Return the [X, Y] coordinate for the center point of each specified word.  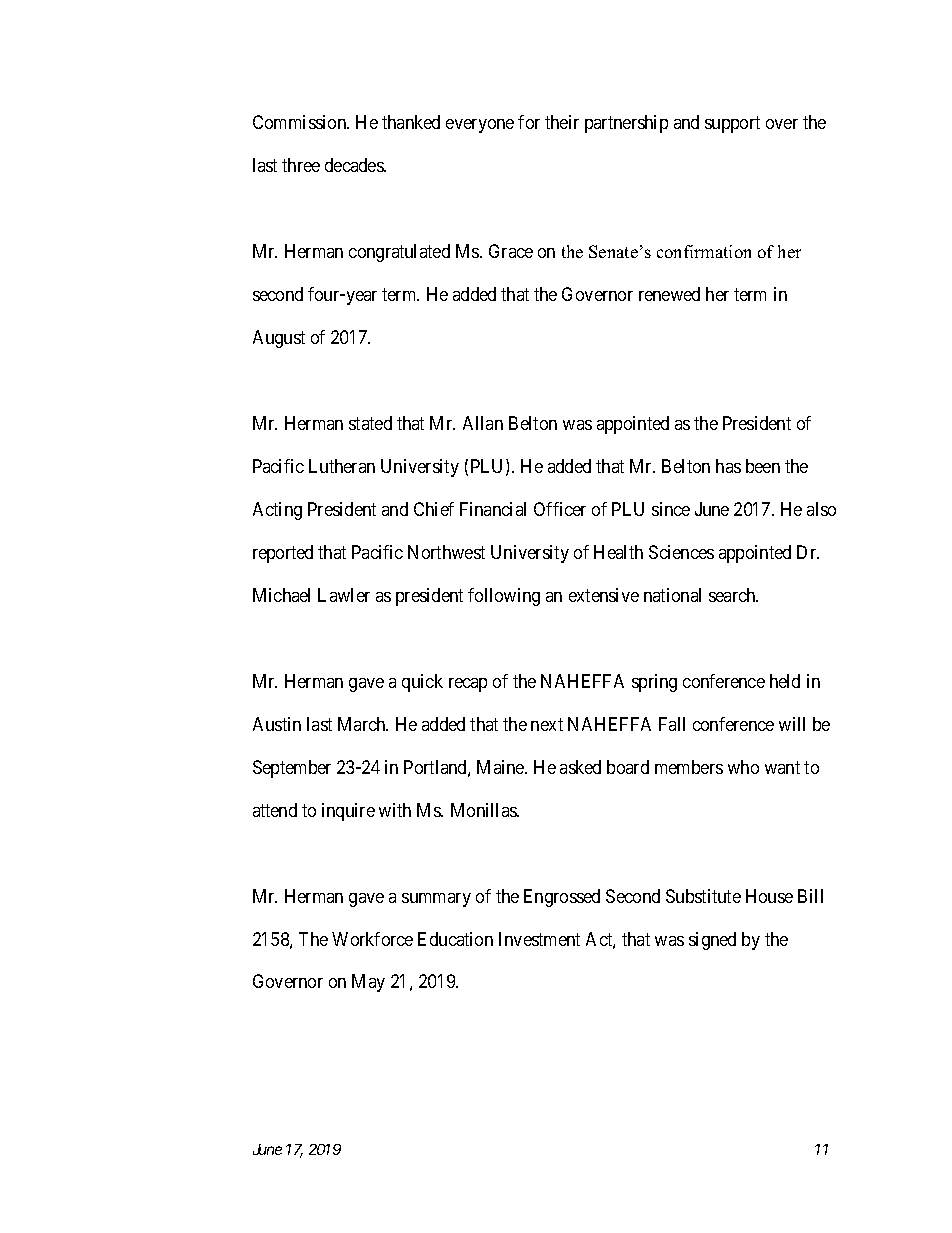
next [547, 724]
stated [370, 423]
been [763, 466]
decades [355, 165]
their [562, 122]
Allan [483, 423]
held [785, 681]
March [363, 724]
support [732, 124]
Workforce [372, 939]
